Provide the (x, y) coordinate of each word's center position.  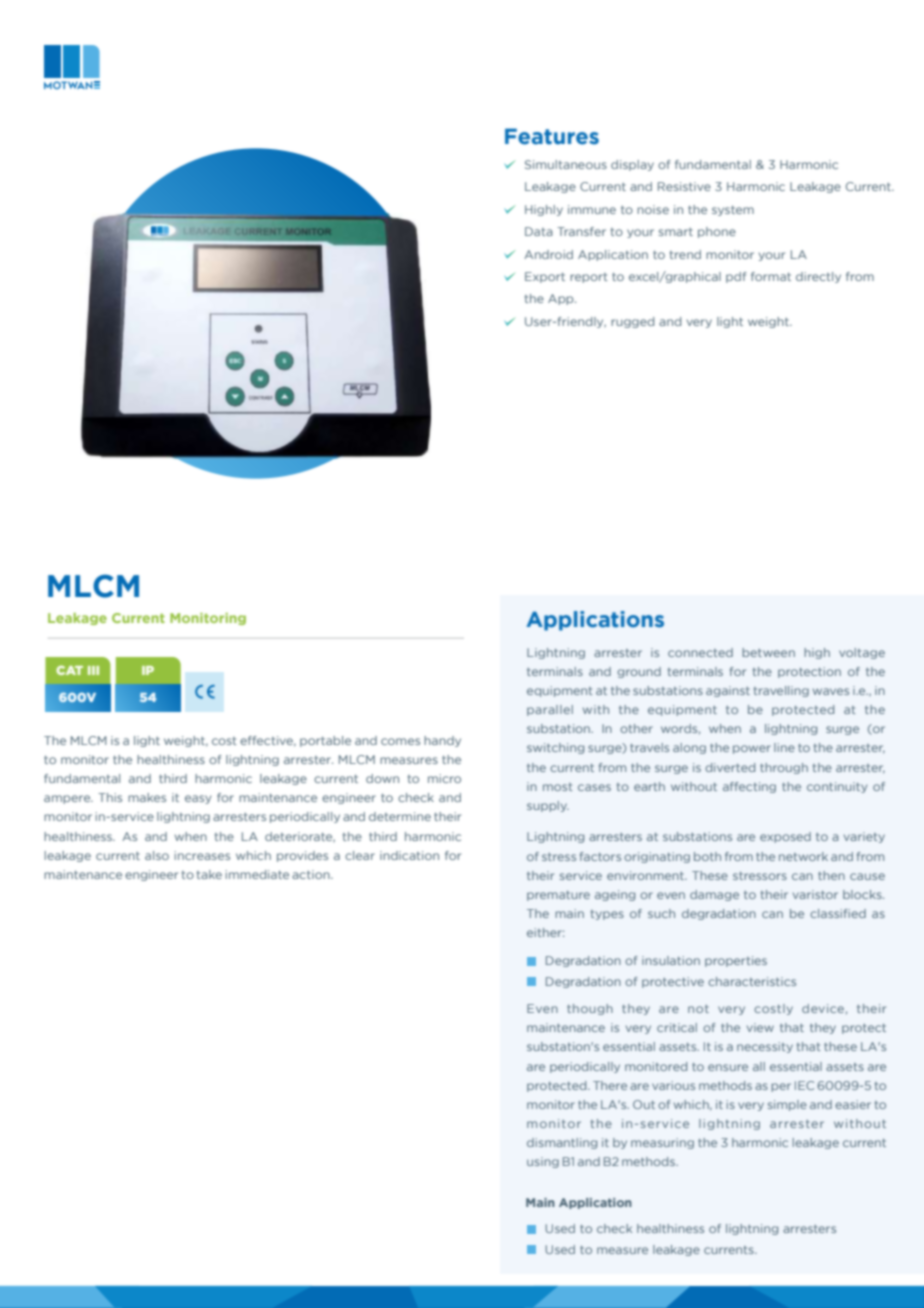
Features (552, 136)
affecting (749, 787)
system (733, 211)
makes (147, 797)
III (93, 670)
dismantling (562, 1143)
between (768, 652)
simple (787, 1105)
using (543, 1162)
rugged (632, 322)
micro (444, 778)
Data (539, 231)
